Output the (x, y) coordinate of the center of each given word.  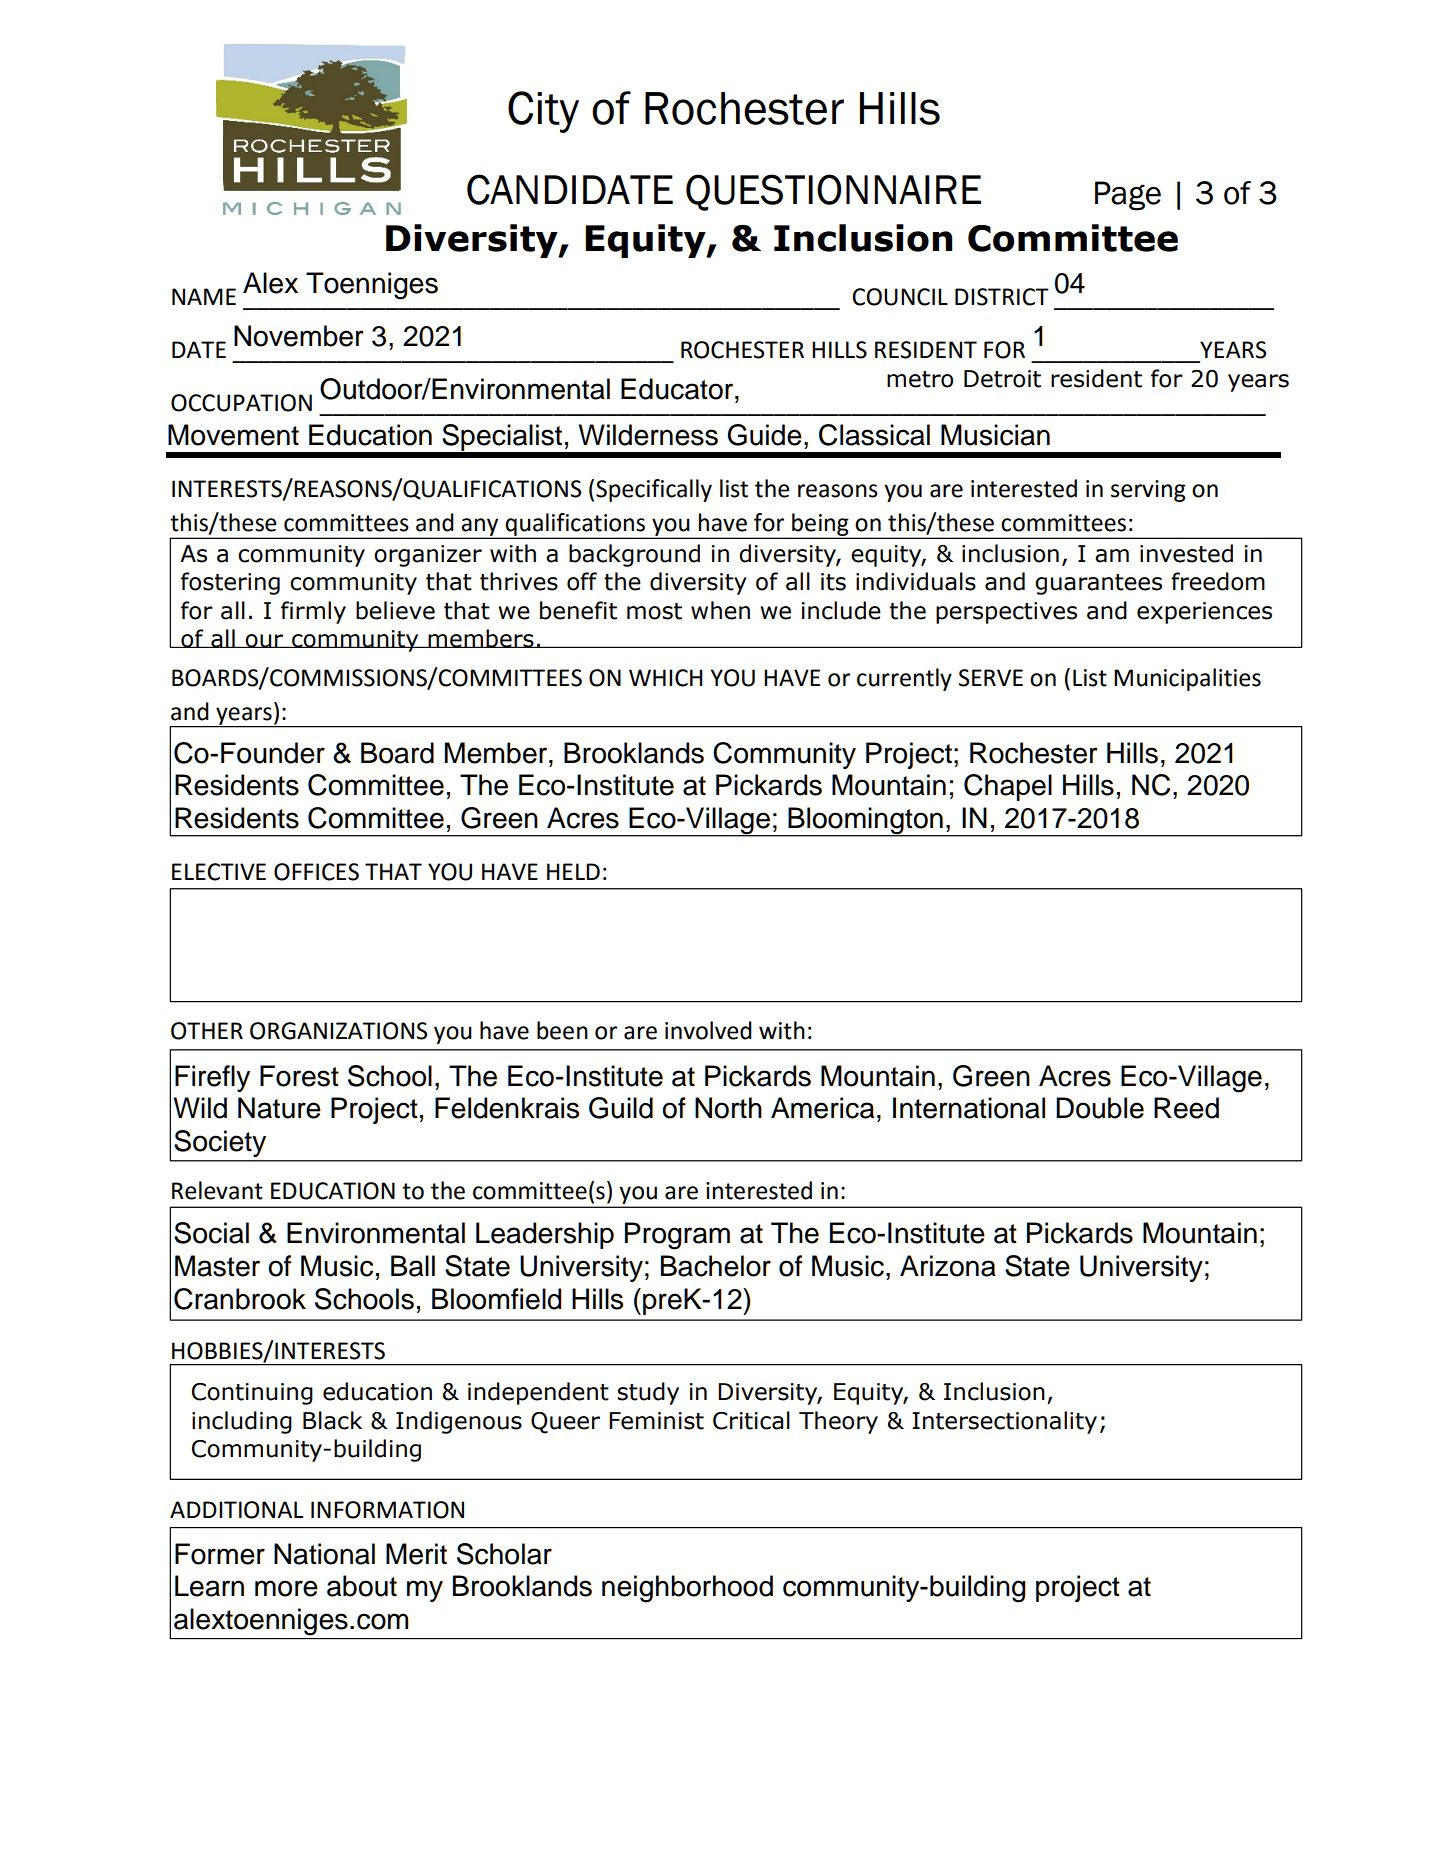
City (543, 112)
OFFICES (316, 872)
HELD (573, 871)
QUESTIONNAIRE (833, 192)
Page (1128, 196)
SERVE (991, 678)
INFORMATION (387, 1510)
